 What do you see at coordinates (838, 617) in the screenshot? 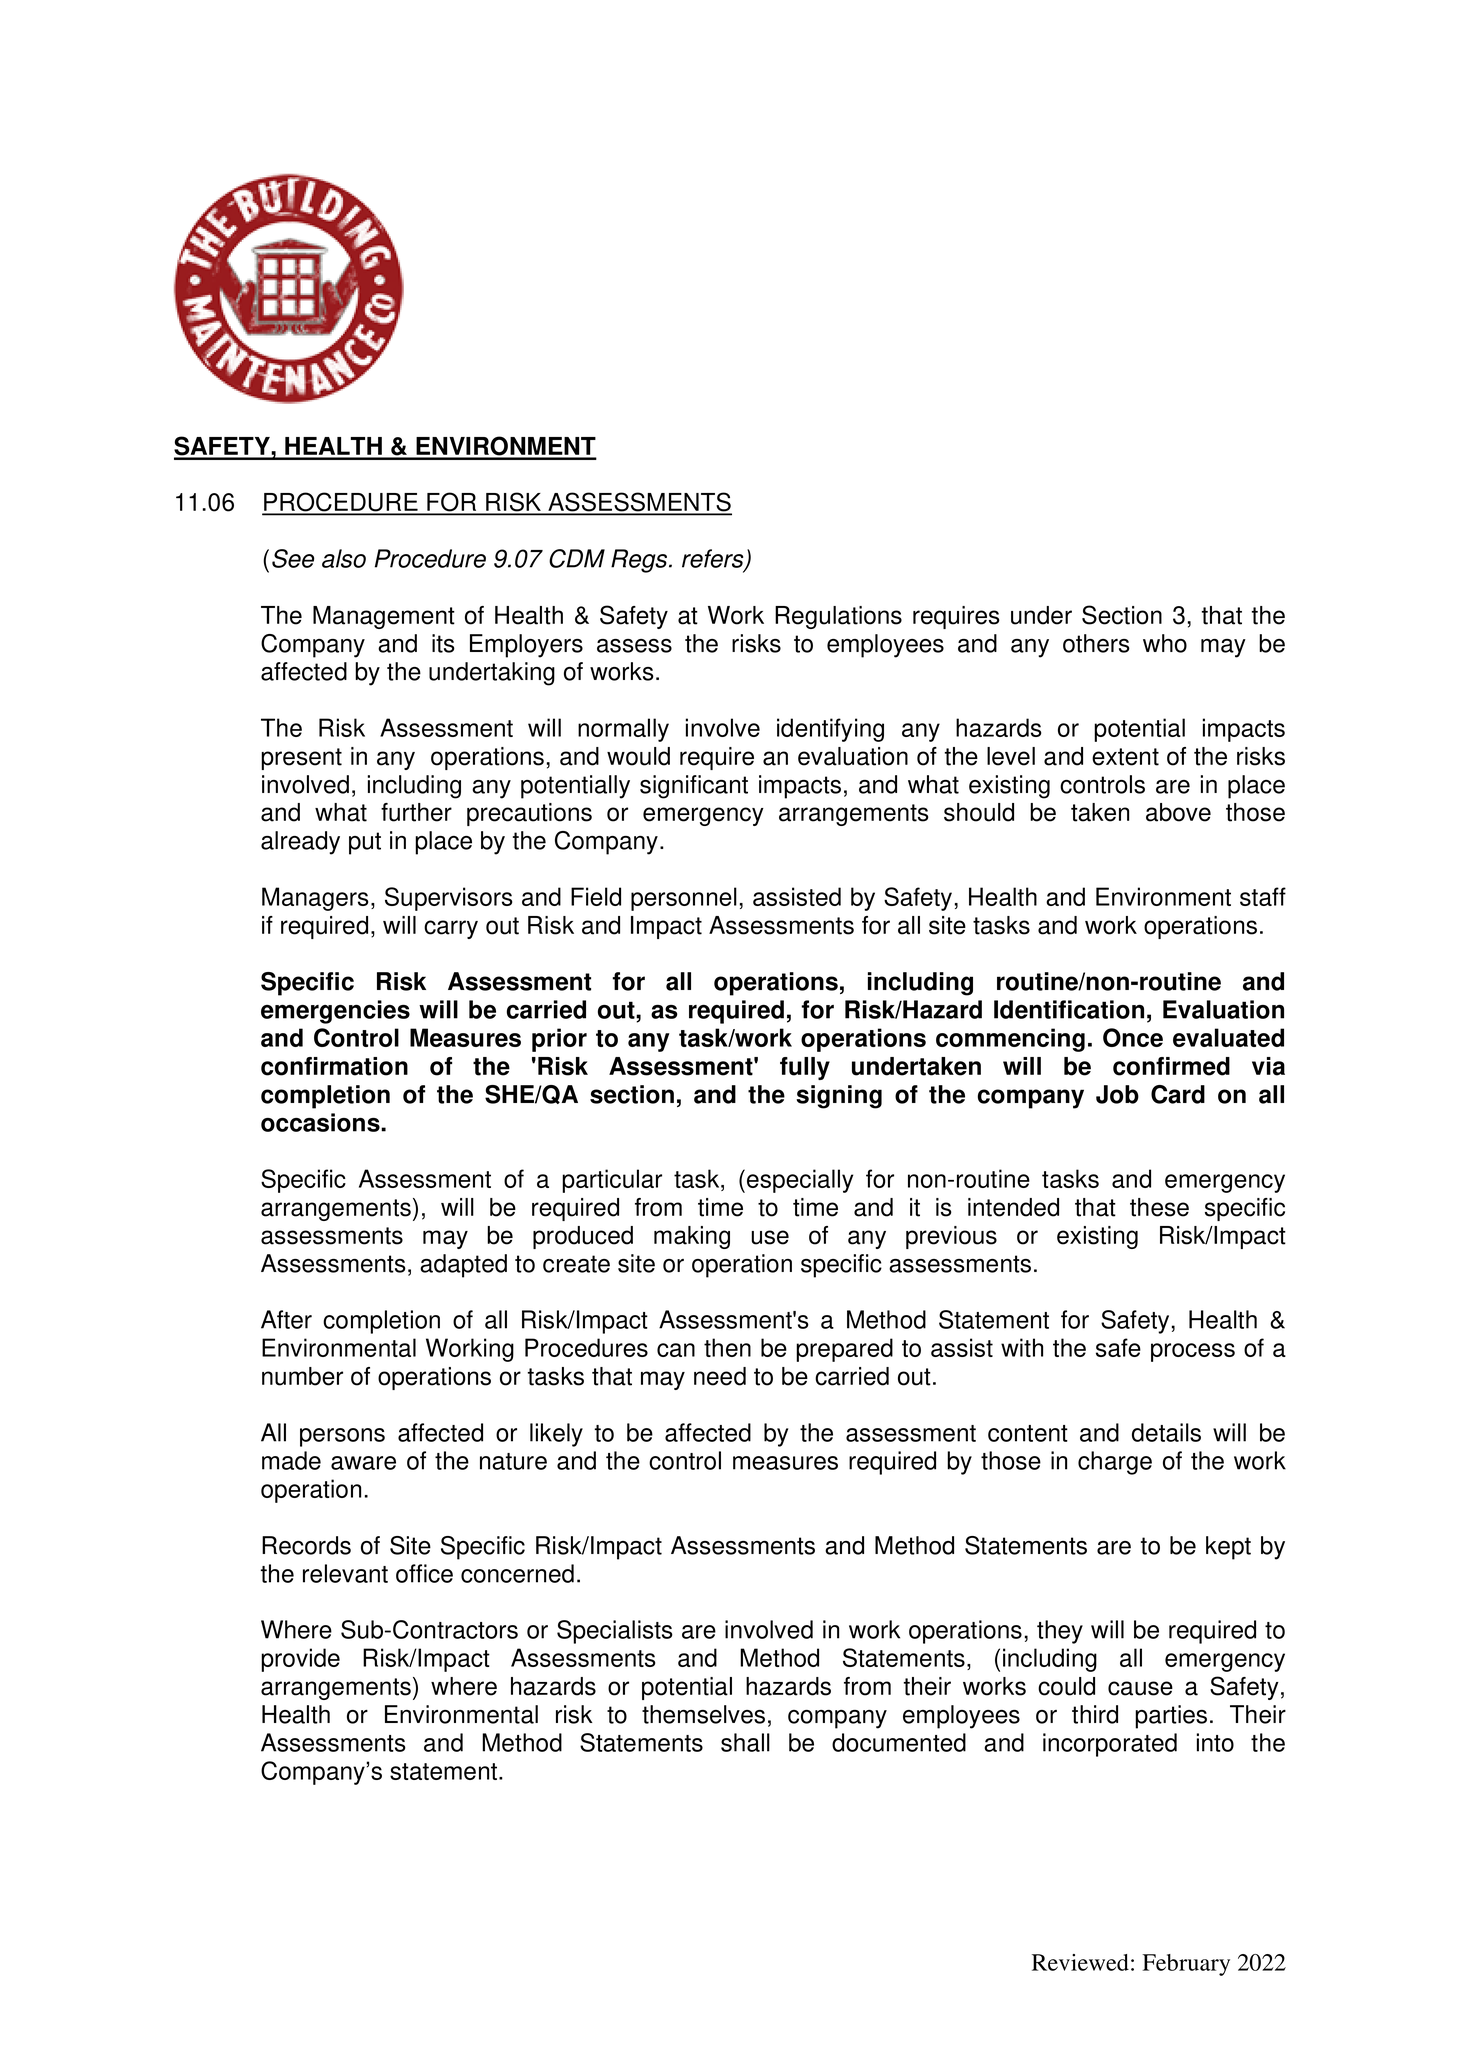
I see `Regulations` at bounding box center [838, 617].
